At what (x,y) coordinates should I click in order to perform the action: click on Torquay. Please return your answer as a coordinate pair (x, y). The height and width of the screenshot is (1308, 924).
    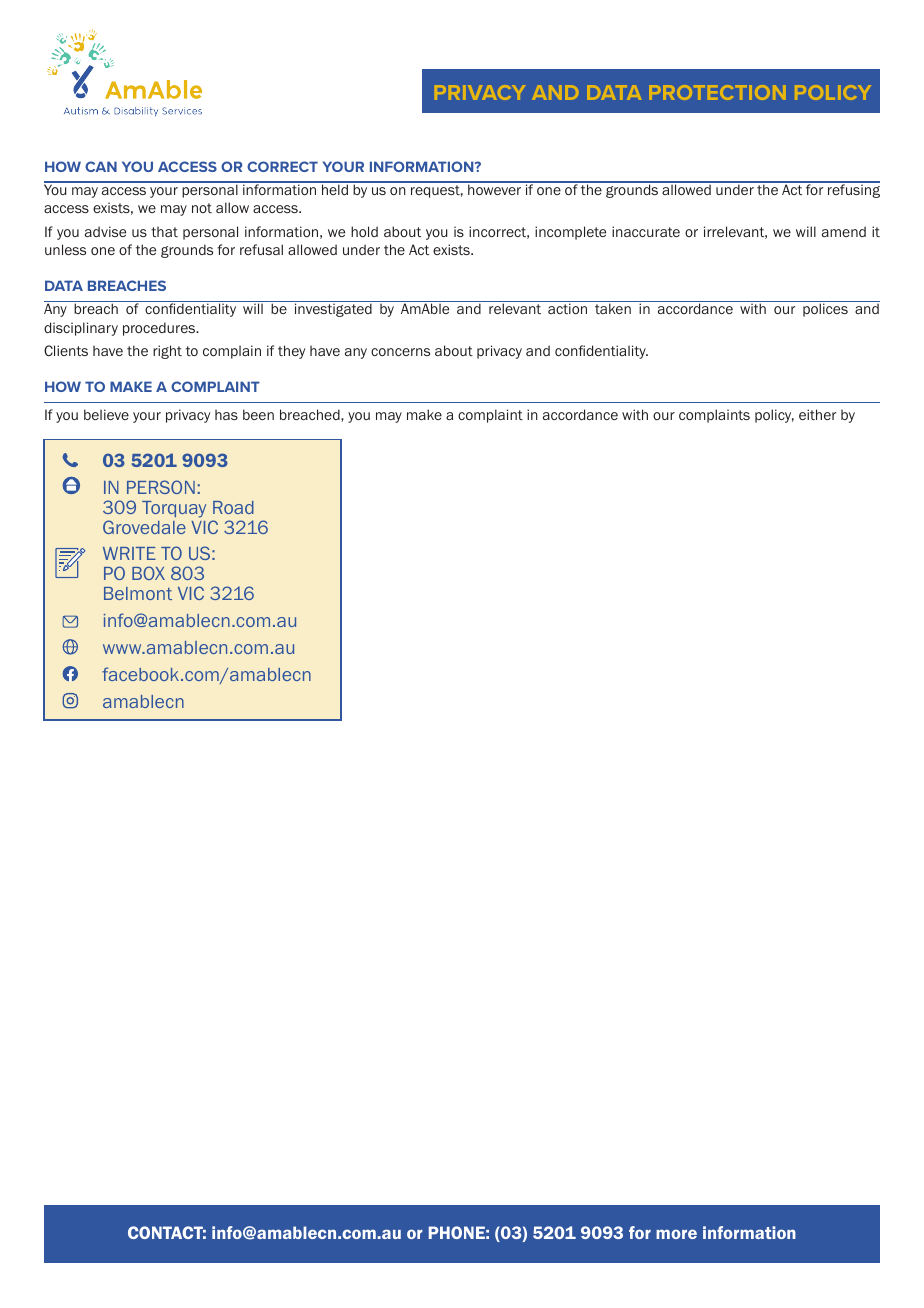
    Looking at the image, I should click on (174, 509).
